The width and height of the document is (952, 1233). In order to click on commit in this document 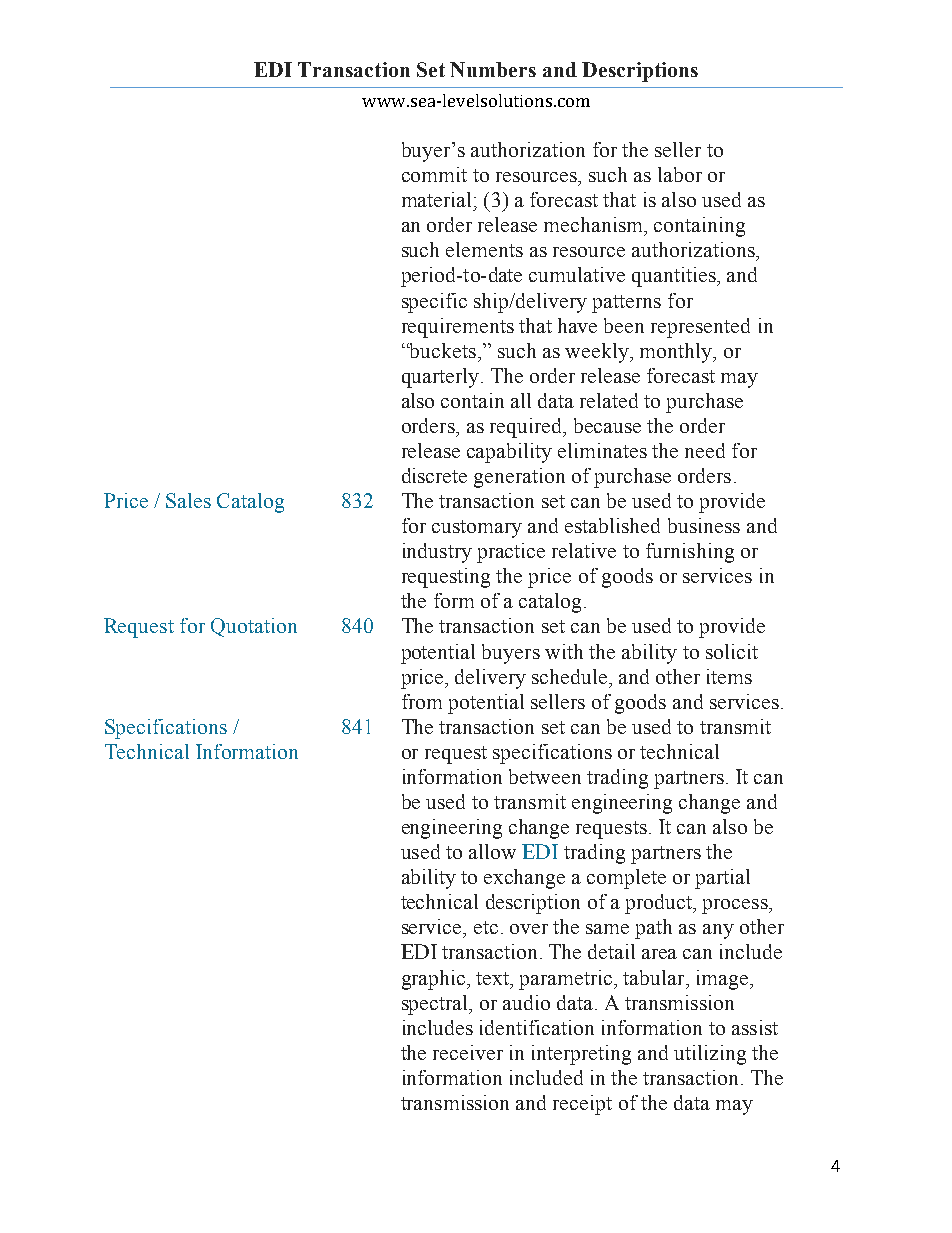, I will do `click(434, 174)`.
